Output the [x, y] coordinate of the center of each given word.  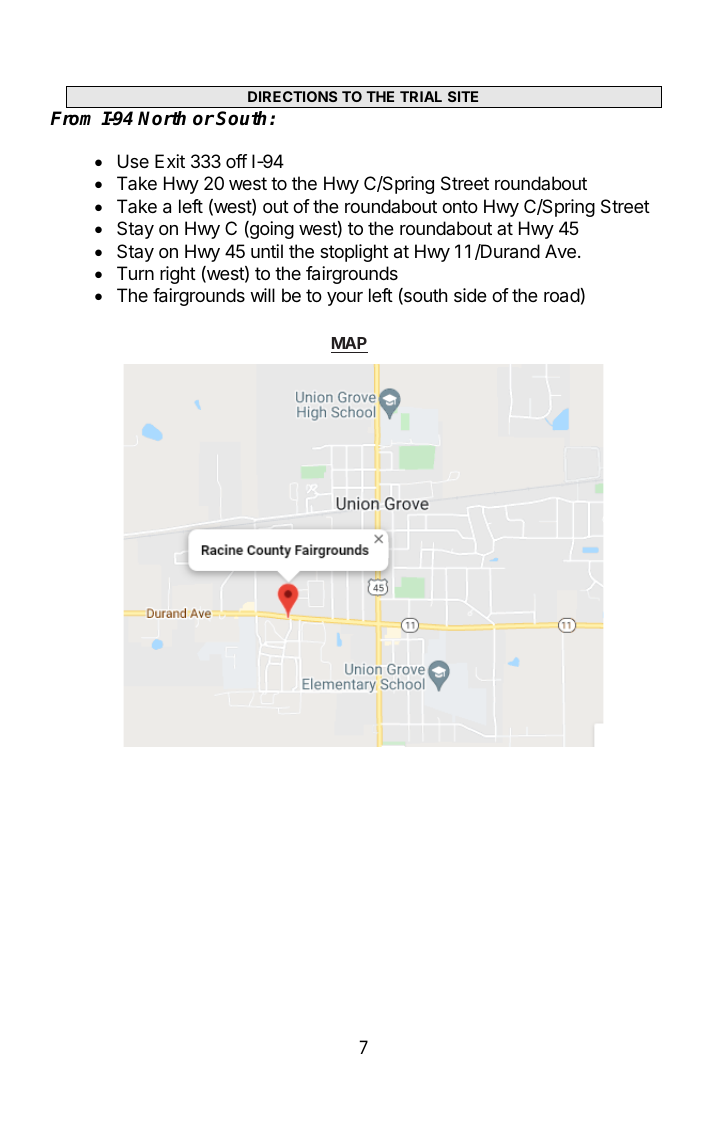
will [262, 295]
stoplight [354, 253]
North [162, 118]
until [267, 251]
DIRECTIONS [292, 96]
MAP [349, 343]
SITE [463, 96]
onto [460, 206]
